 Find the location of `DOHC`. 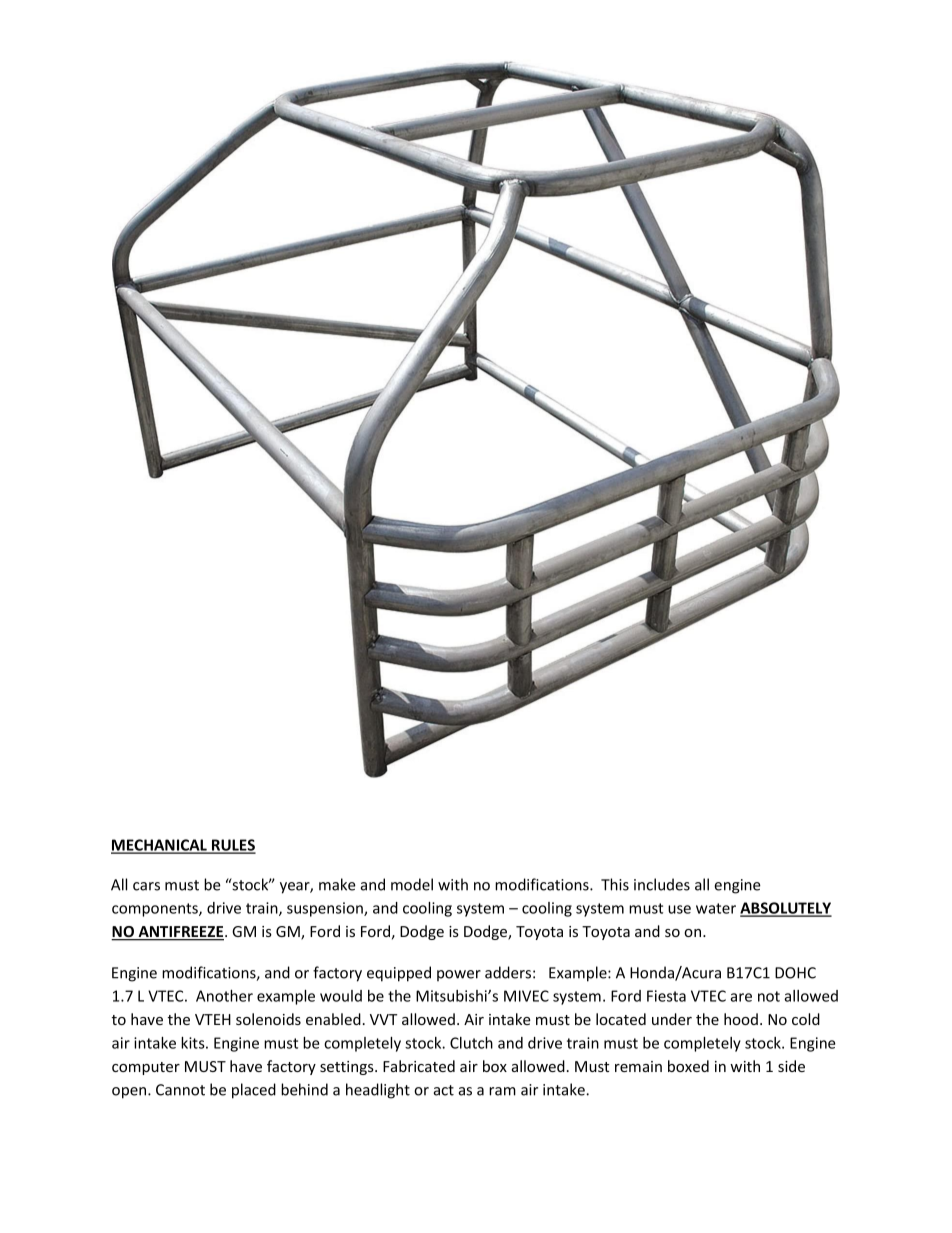

DOHC is located at coordinates (795, 973).
